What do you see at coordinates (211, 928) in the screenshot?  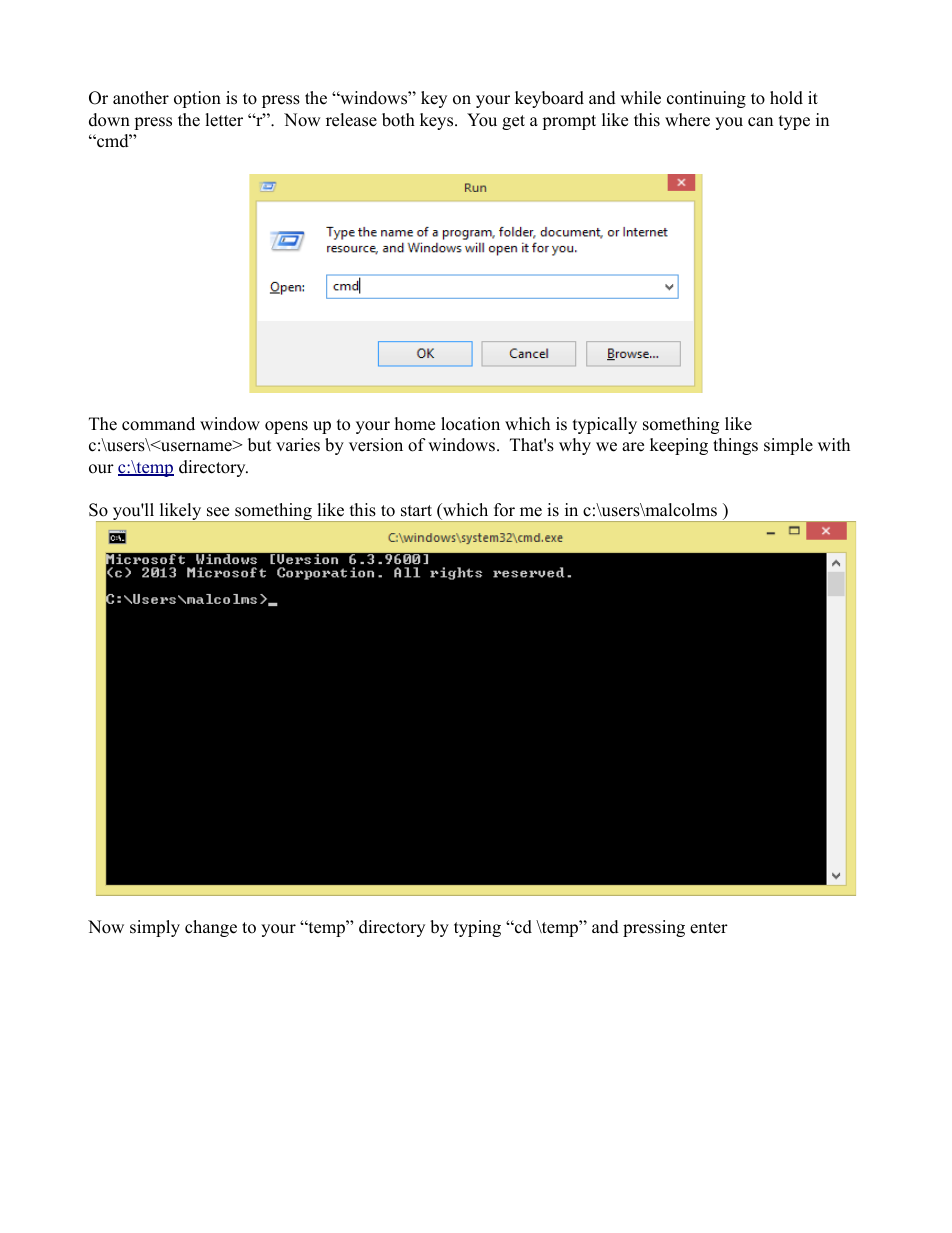 I see `change` at bounding box center [211, 928].
